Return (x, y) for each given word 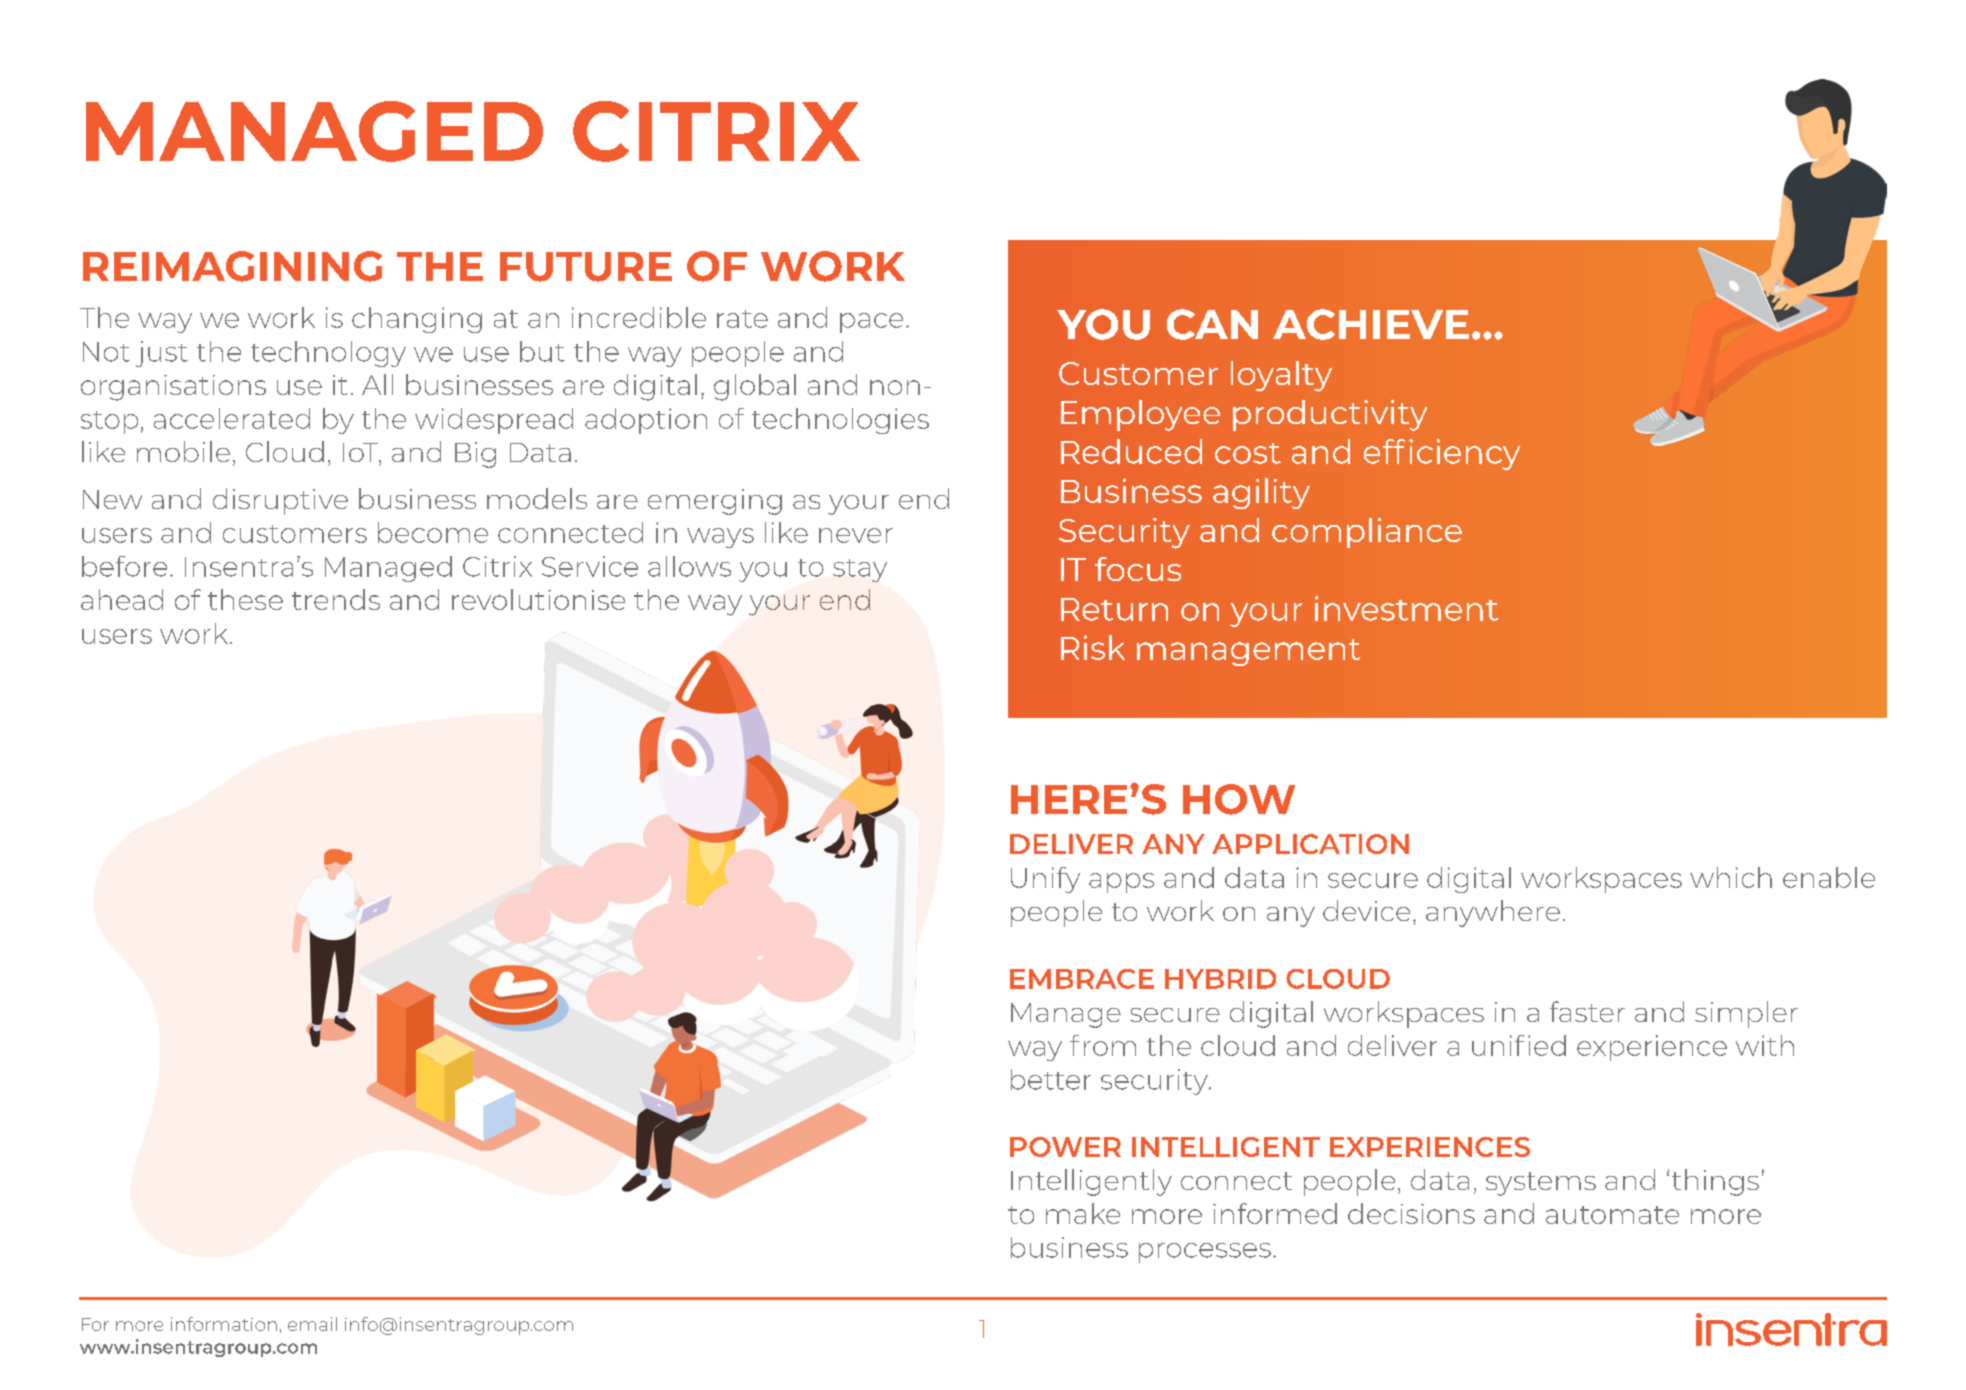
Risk (1093, 647)
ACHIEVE (1371, 324)
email (312, 1324)
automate (1612, 1215)
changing (417, 320)
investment (1406, 608)
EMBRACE (1082, 979)
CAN (1212, 324)
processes (1205, 1253)
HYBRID (1220, 979)
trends (336, 599)
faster (1587, 1011)
